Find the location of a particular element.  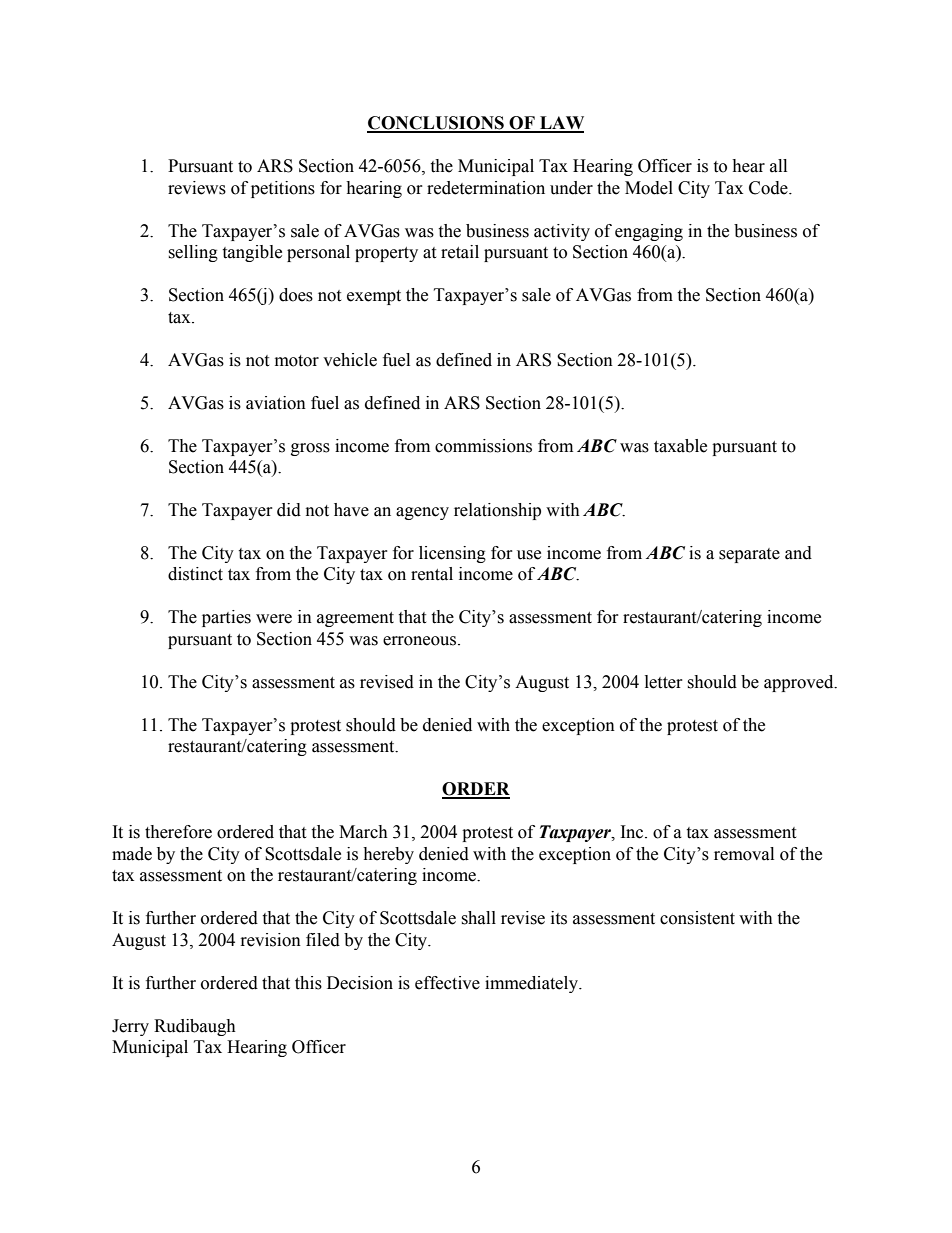

reviews is located at coordinates (197, 188).
